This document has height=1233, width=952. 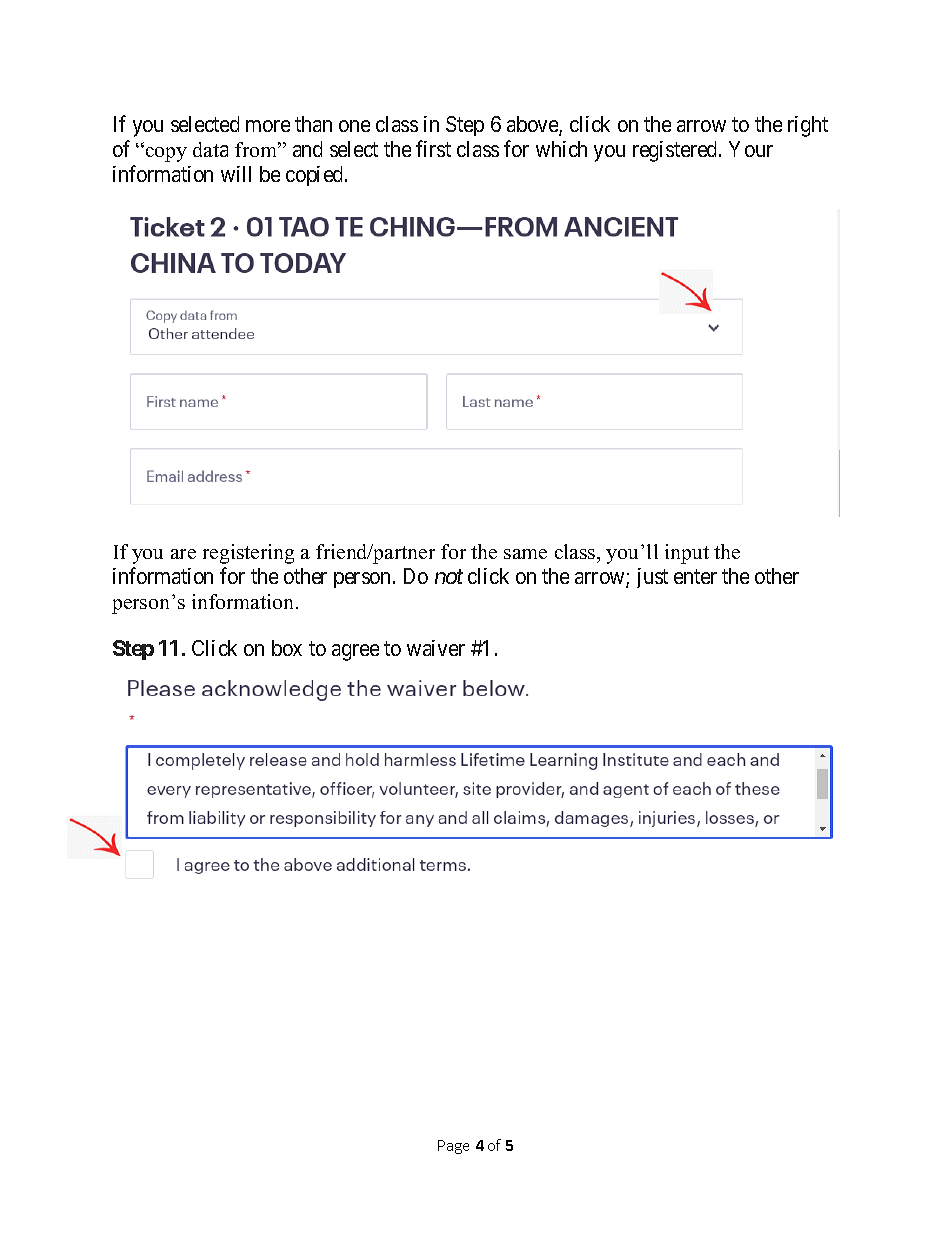 What do you see at coordinates (355, 652) in the document?
I see `agree` at bounding box center [355, 652].
